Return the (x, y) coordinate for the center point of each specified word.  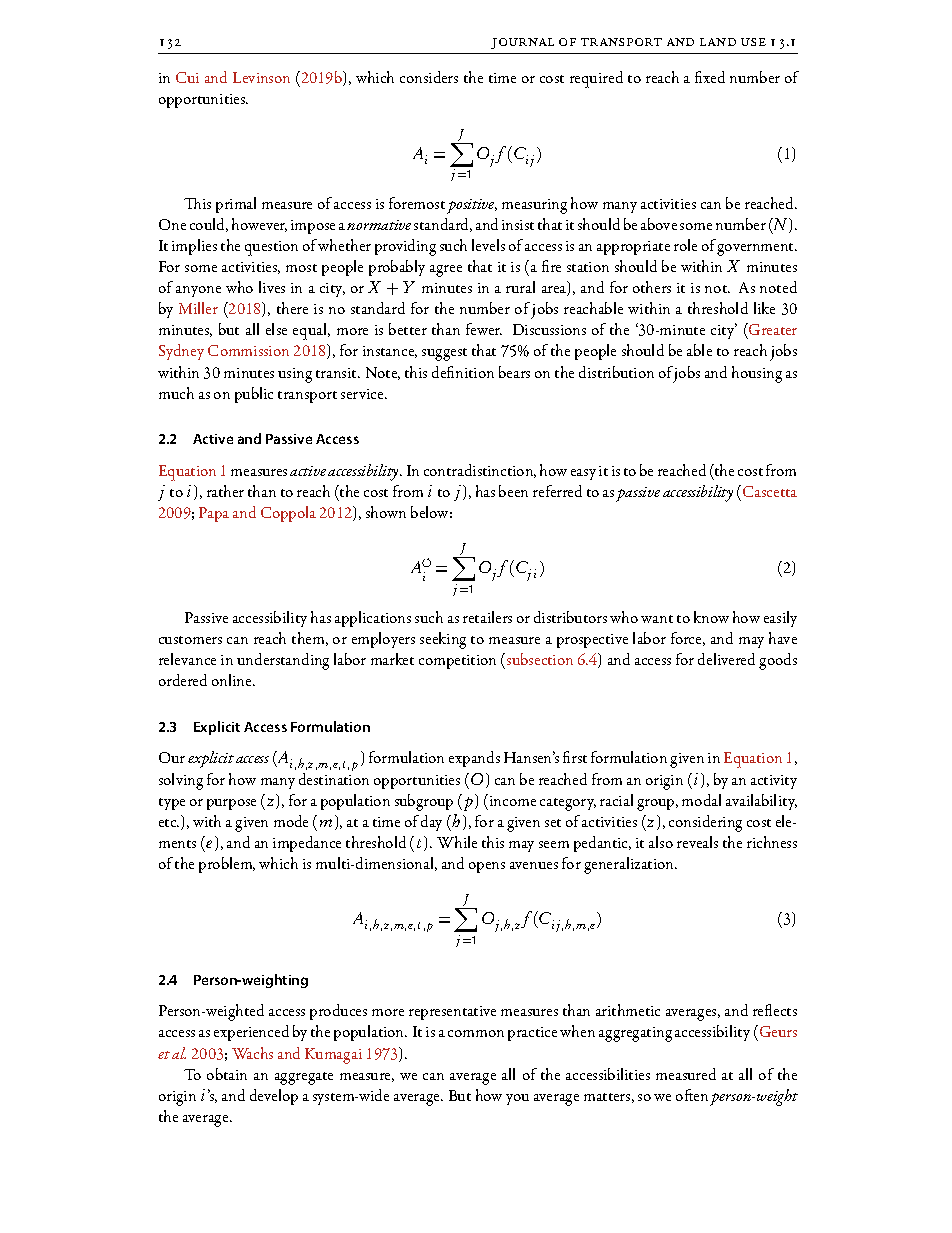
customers (190, 640)
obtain (227, 1074)
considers (429, 77)
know (711, 617)
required (596, 79)
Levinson (261, 77)
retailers (487, 617)
